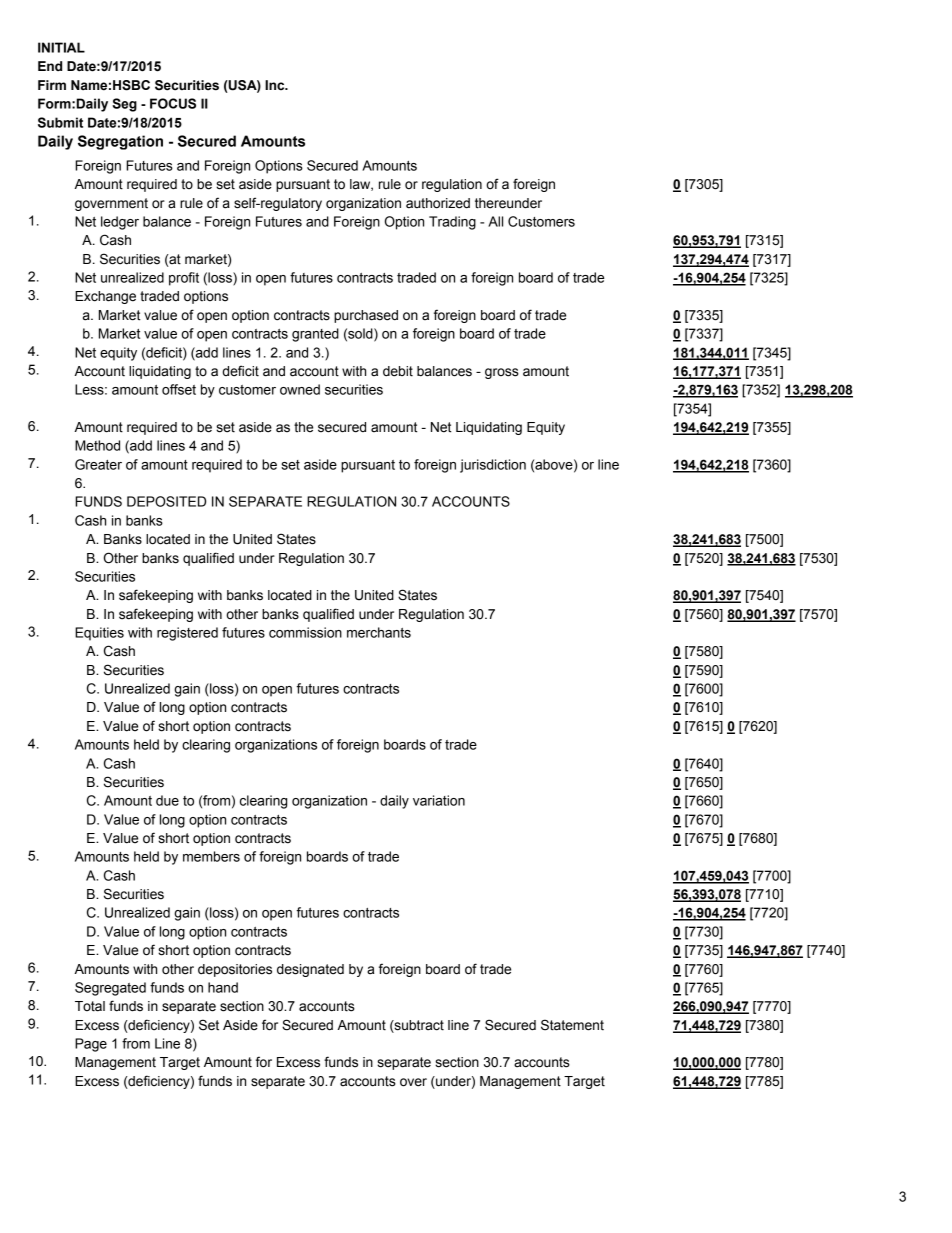 Image resolution: width=952 pixels, height=1233 pixels. I want to click on Method, so click(97, 445).
